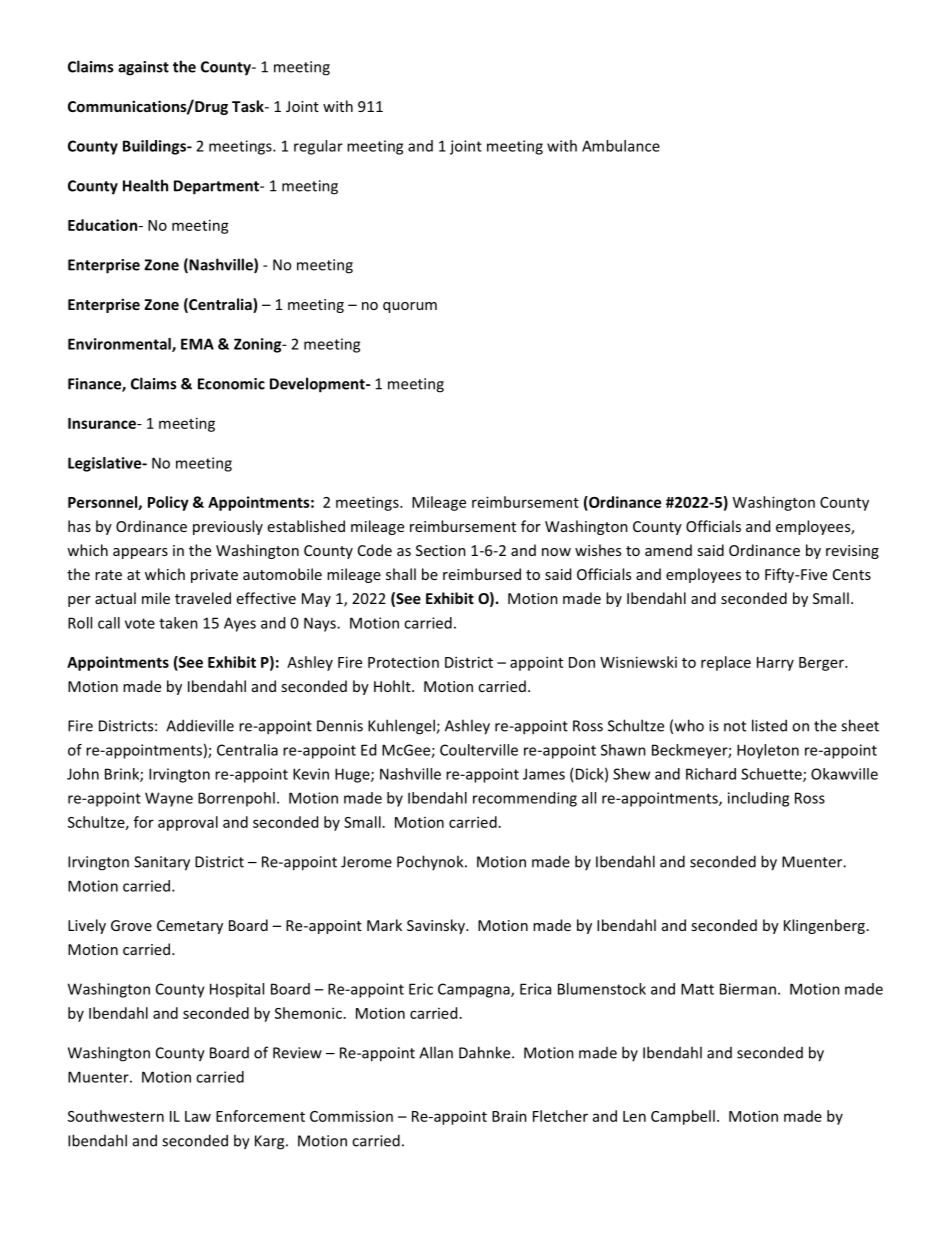 Image resolution: width=952 pixels, height=1233 pixels. Describe the element at coordinates (621, 146) in the screenshot. I see `Ambulance` at that location.
